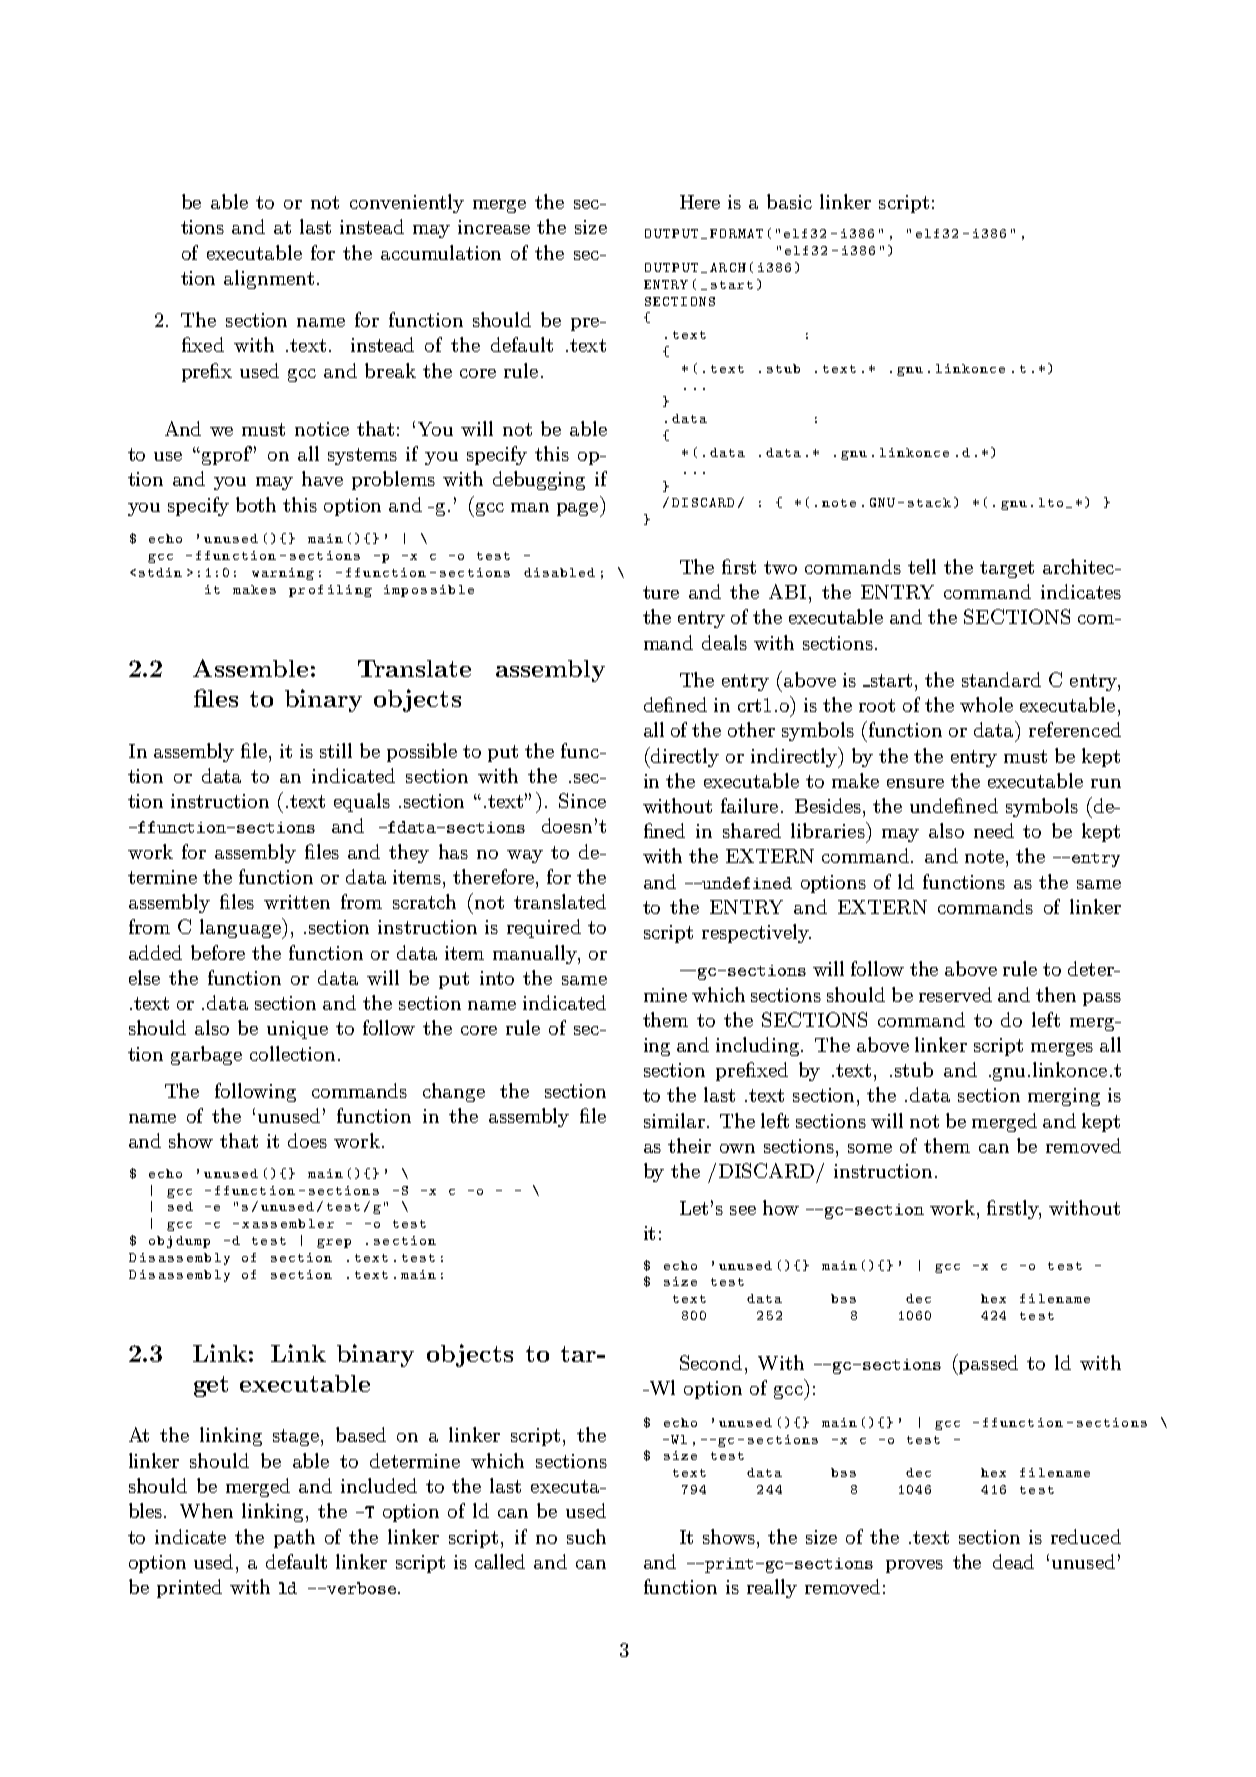 The height and width of the image is (1777, 1256). What do you see at coordinates (751, 729) in the image?
I see `other` at bounding box center [751, 729].
